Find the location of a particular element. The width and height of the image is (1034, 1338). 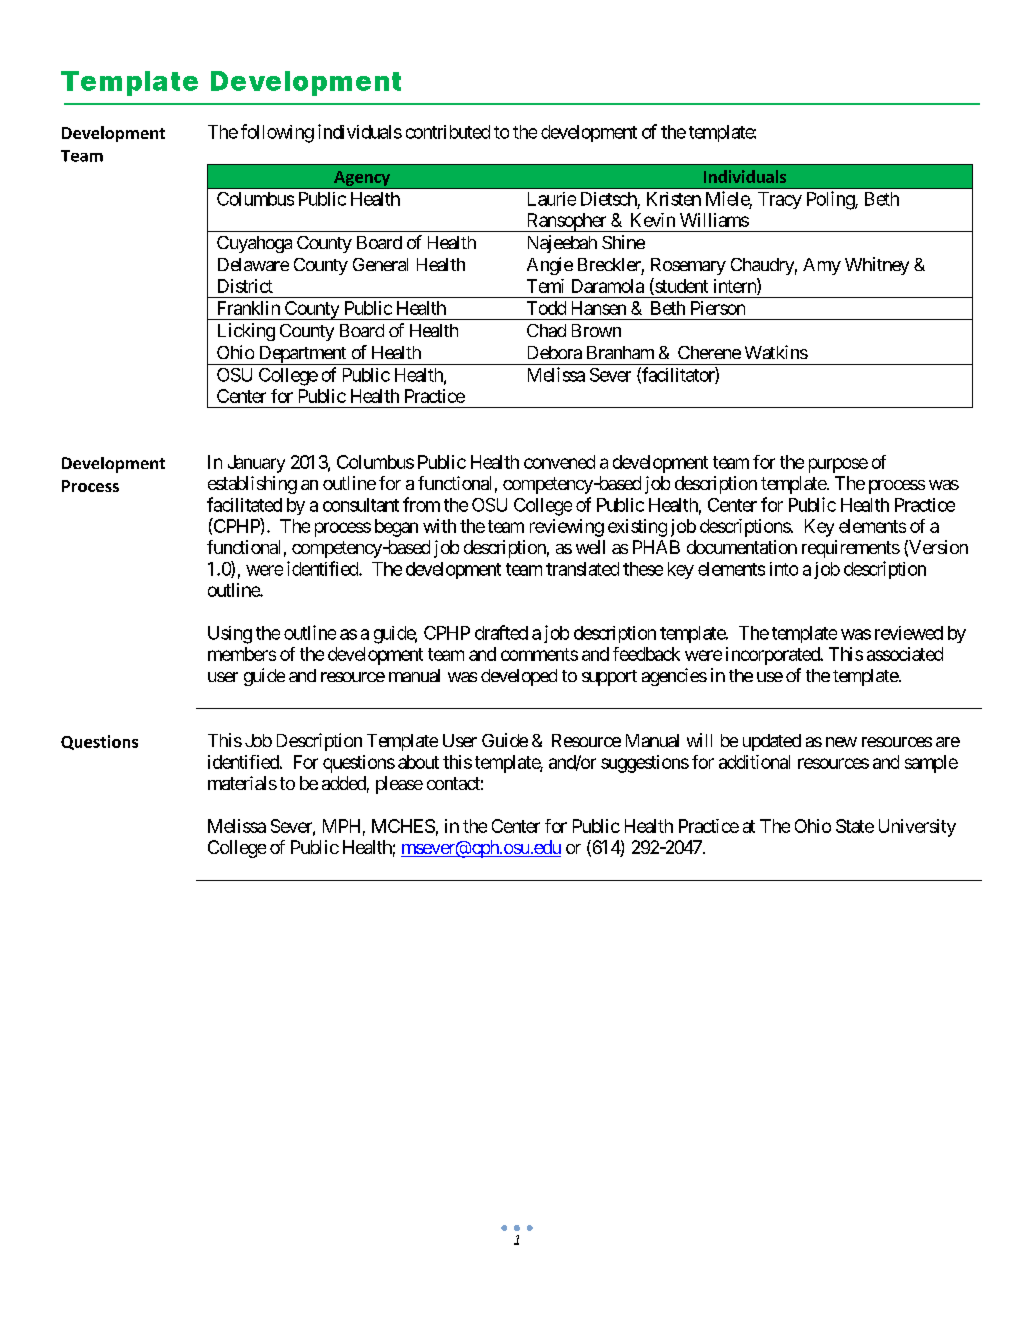

MPH is located at coordinates (341, 826).
